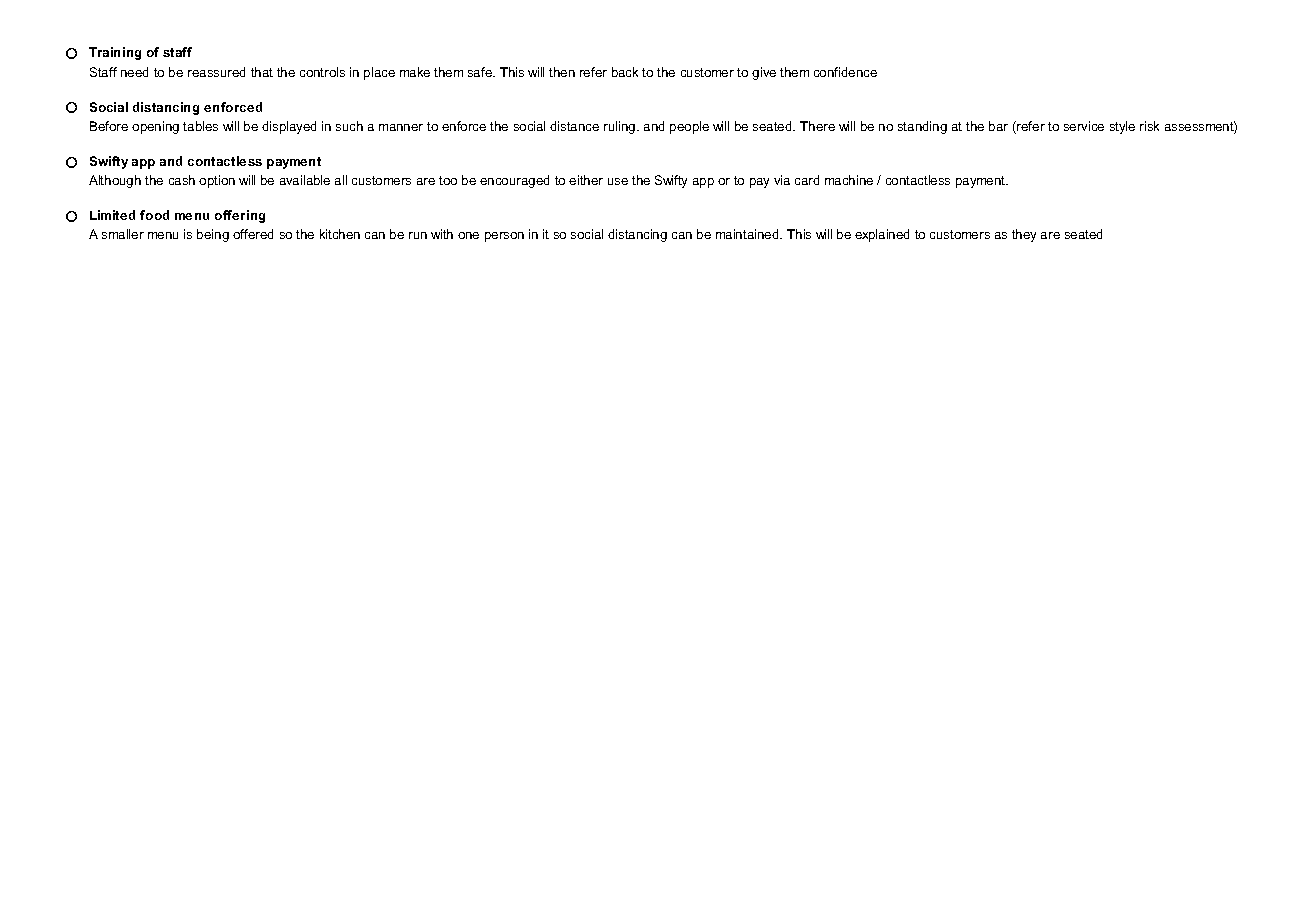  What do you see at coordinates (998, 126) in the screenshot?
I see `bar` at bounding box center [998, 126].
